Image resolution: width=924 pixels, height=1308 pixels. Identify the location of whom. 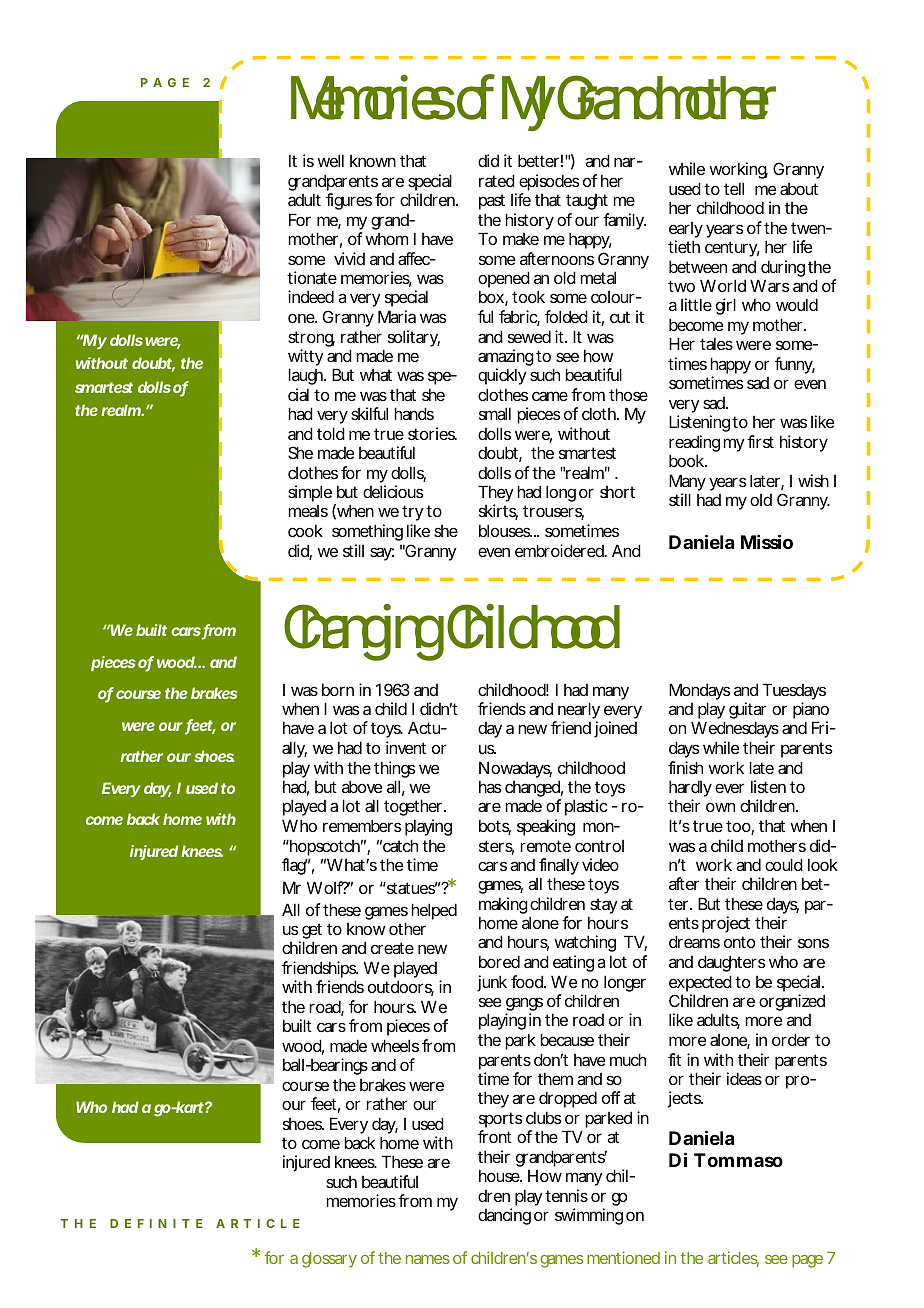
(386, 239).
